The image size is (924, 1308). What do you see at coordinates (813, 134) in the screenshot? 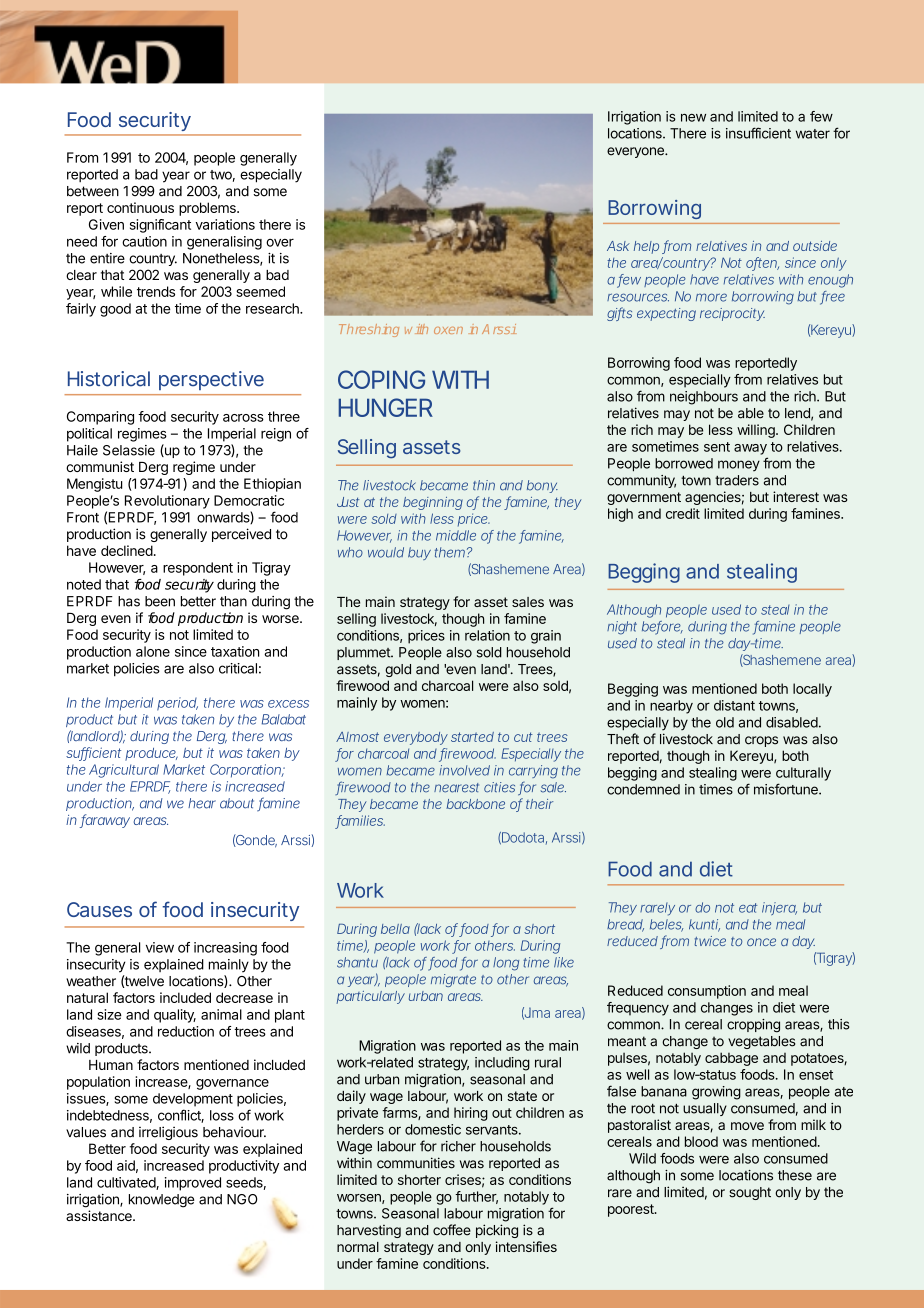
I see `water` at bounding box center [813, 134].
